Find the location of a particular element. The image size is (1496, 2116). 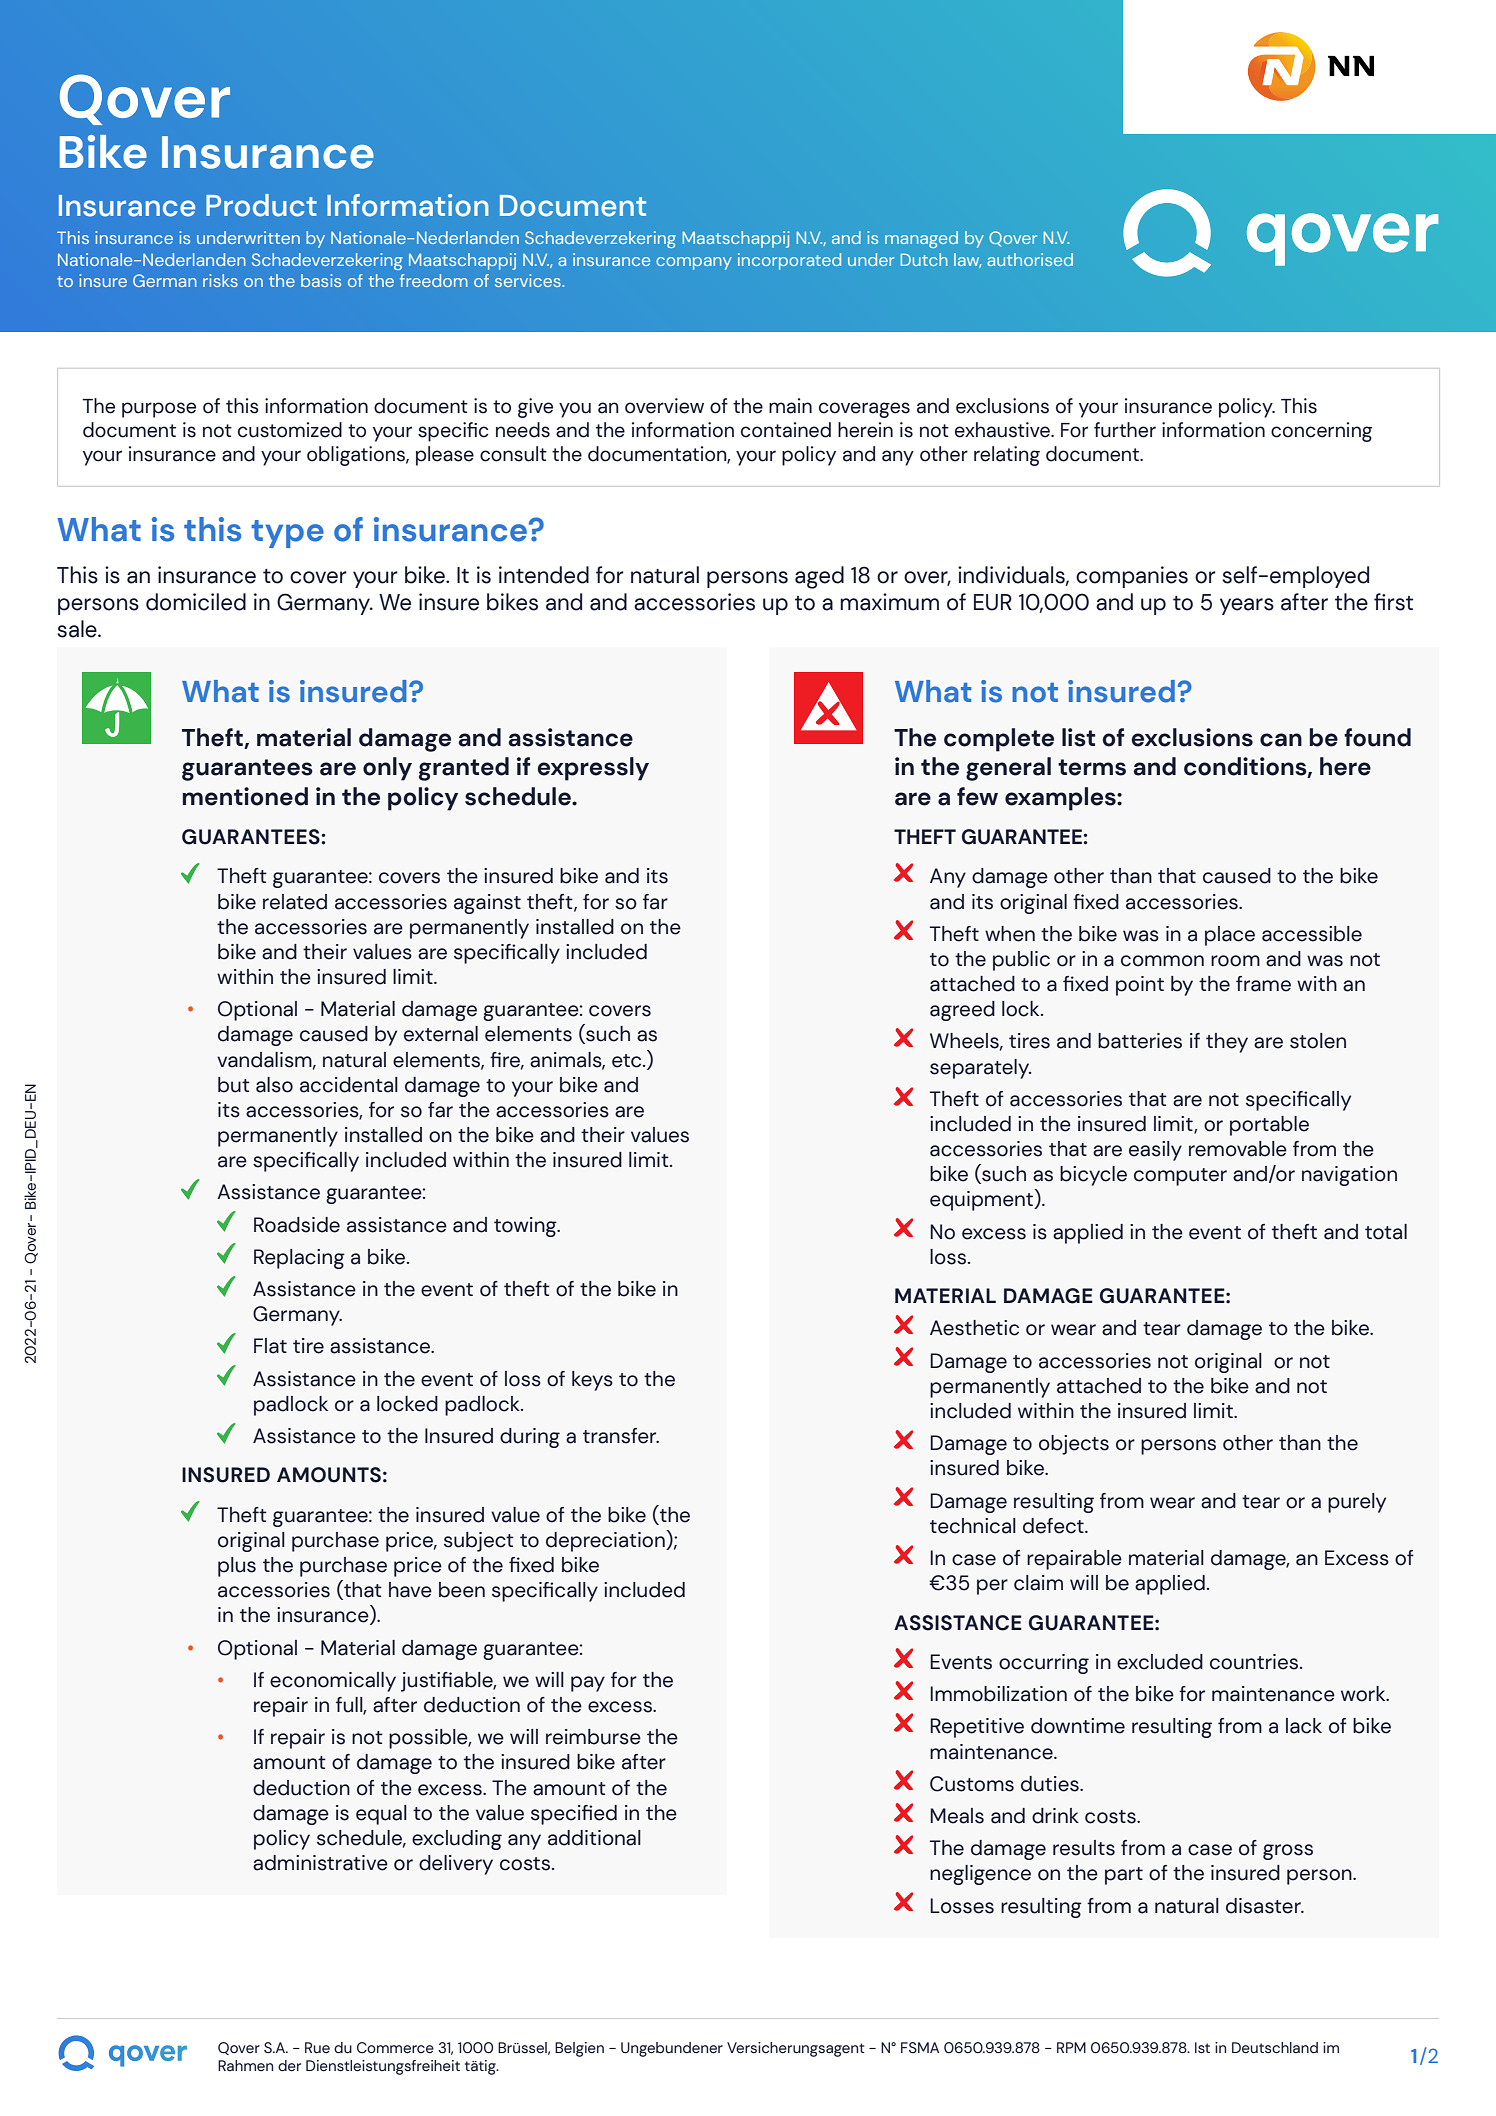

additional is located at coordinates (594, 1838).
